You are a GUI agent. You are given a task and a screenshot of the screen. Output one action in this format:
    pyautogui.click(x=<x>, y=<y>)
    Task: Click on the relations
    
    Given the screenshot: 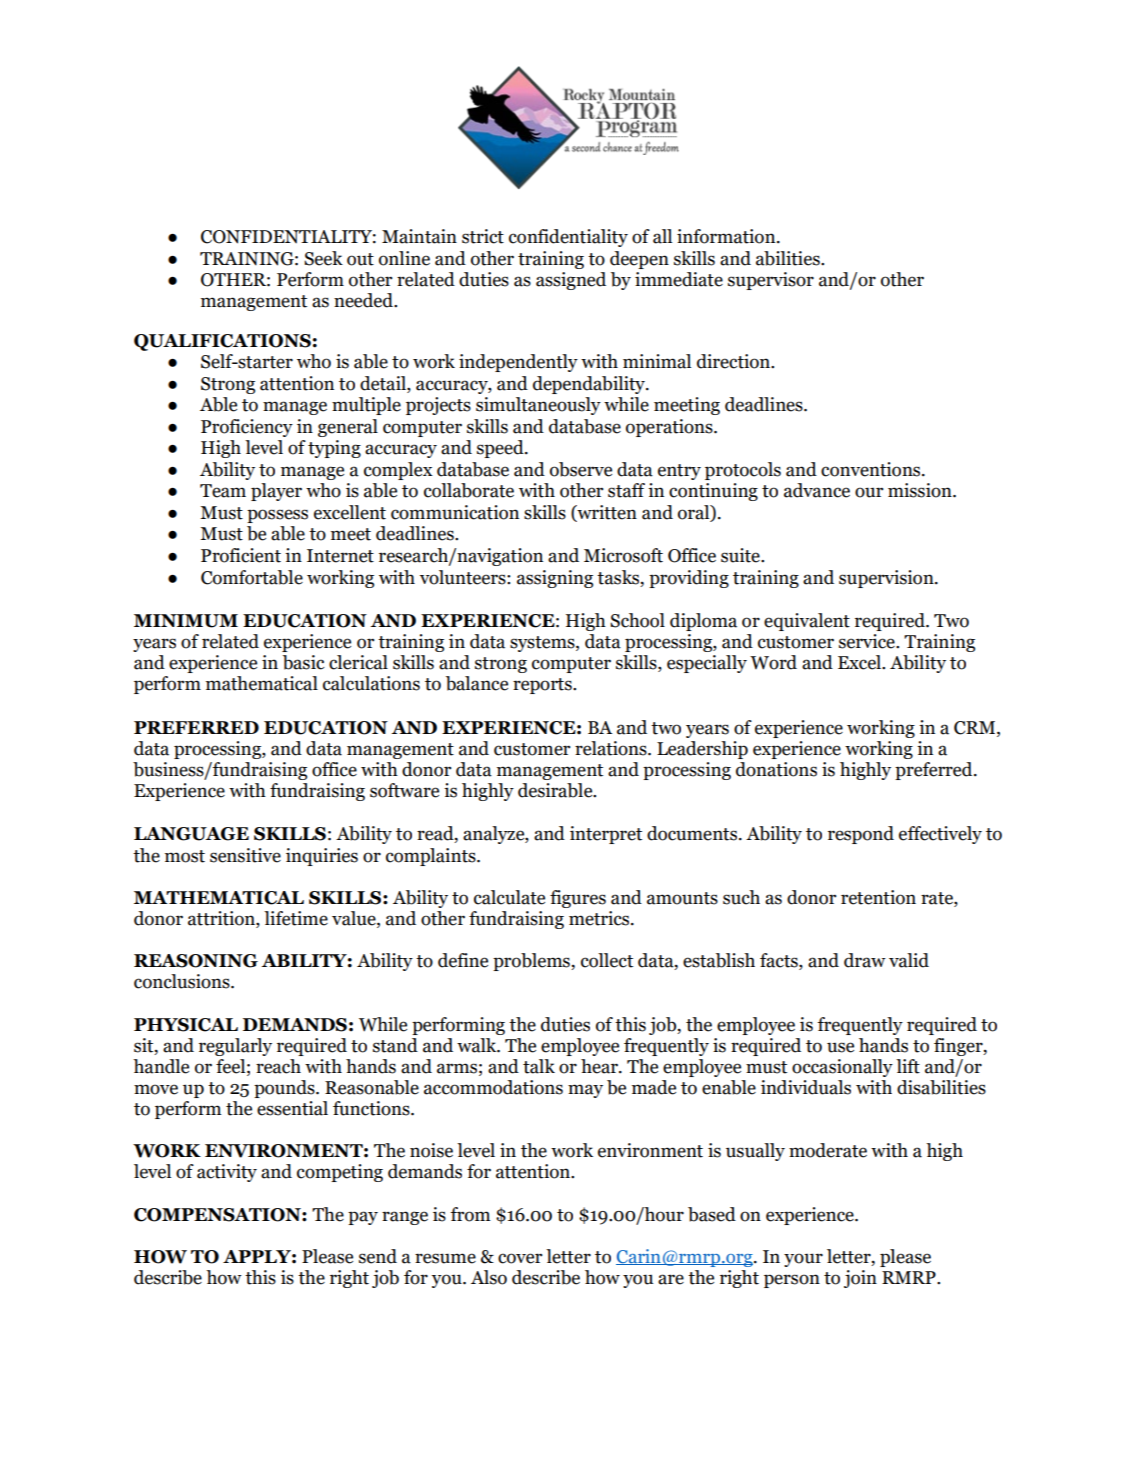 What is the action you would take?
    pyautogui.click(x=612, y=748)
